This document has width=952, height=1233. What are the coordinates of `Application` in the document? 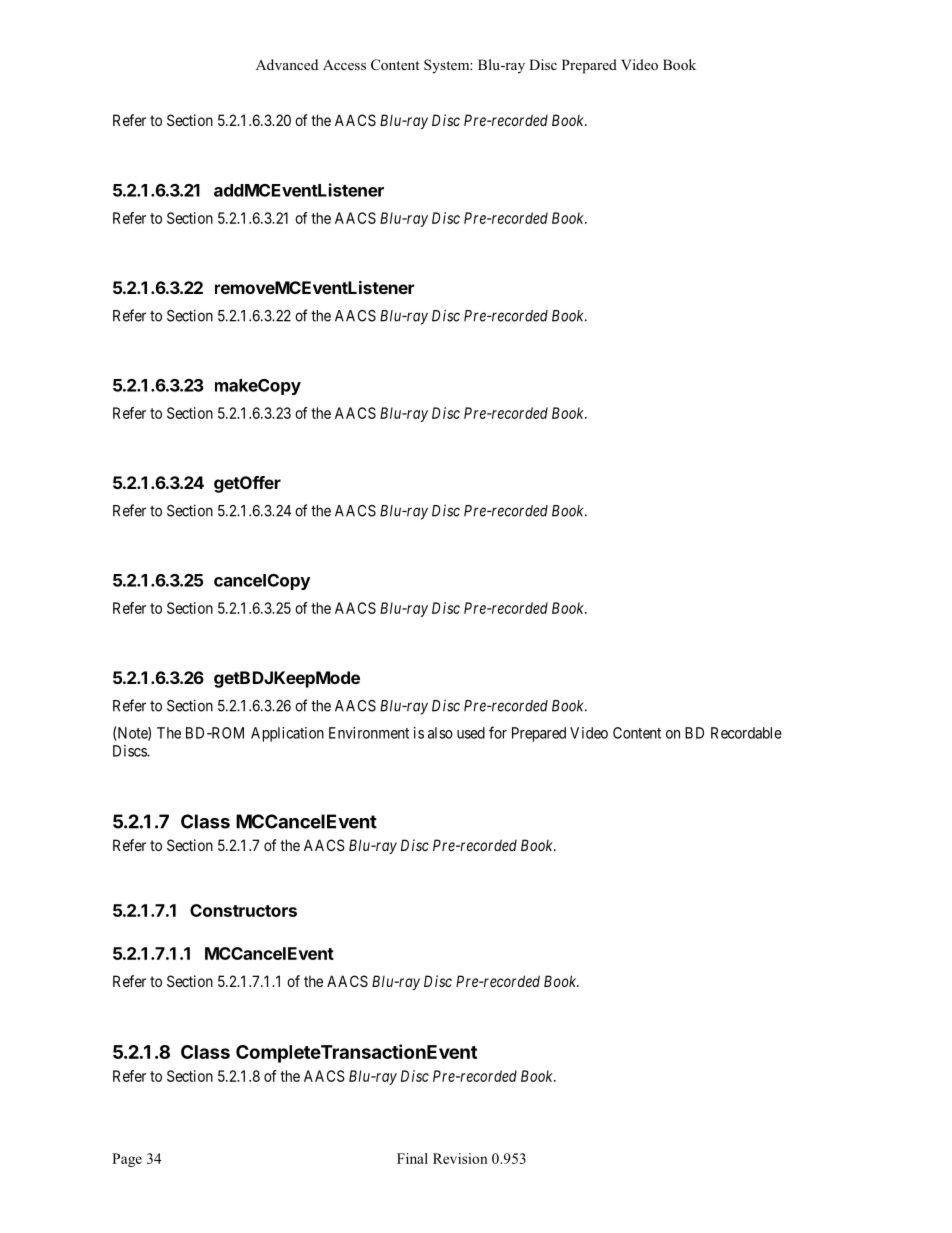 It's located at (287, 734).
